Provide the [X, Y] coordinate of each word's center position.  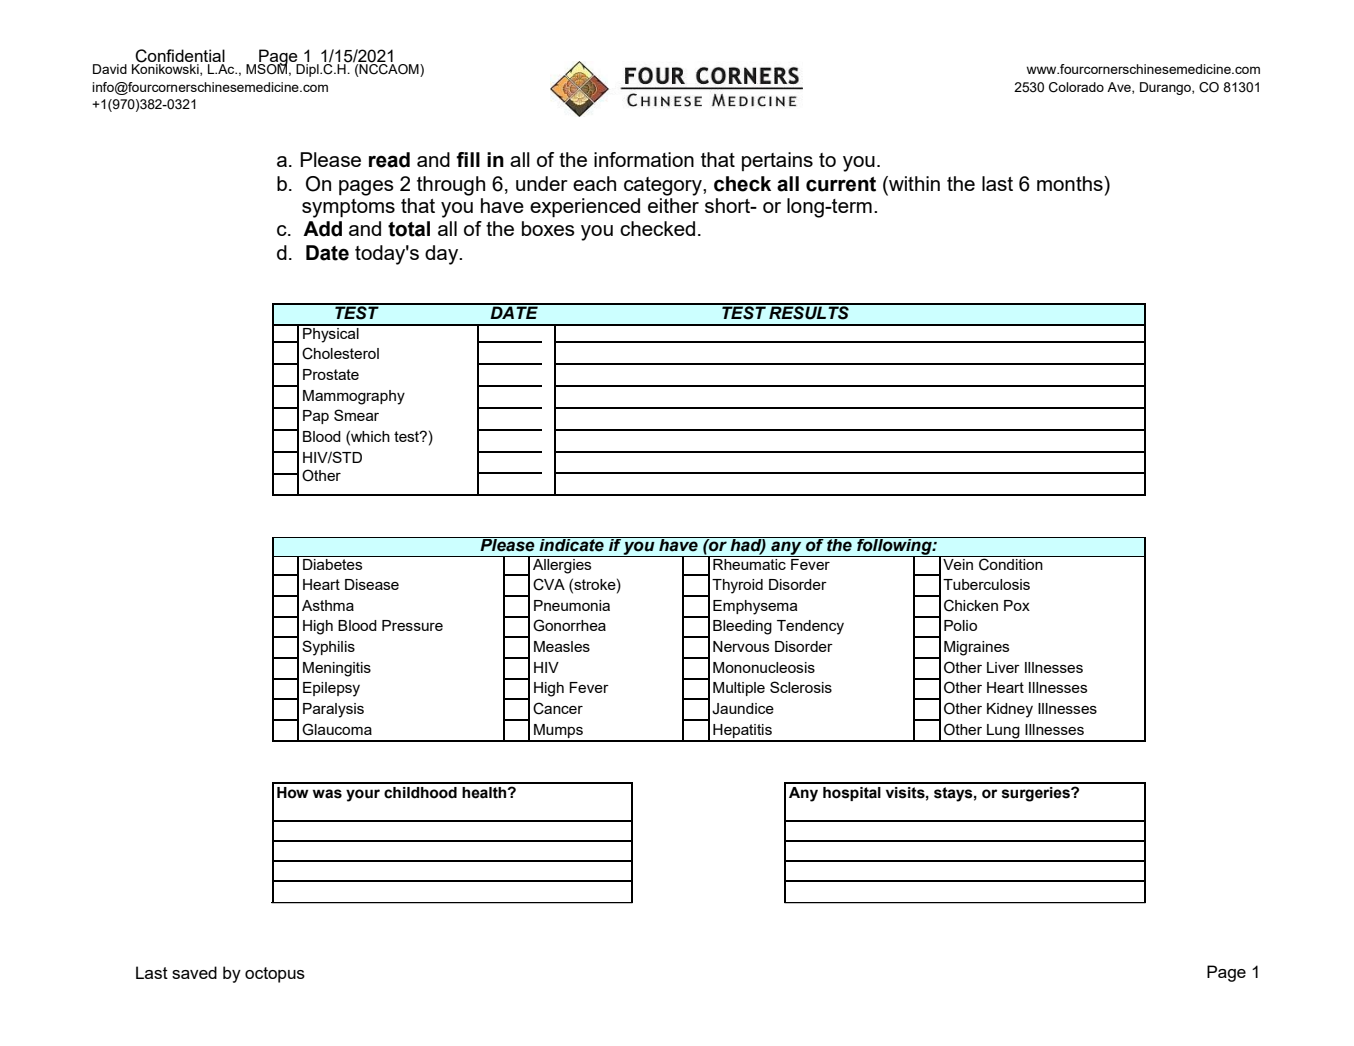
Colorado [1076, 87]
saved [194, 972]
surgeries [1037, 794]
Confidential [179, 57]
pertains [777, 161]
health [485, 793]
